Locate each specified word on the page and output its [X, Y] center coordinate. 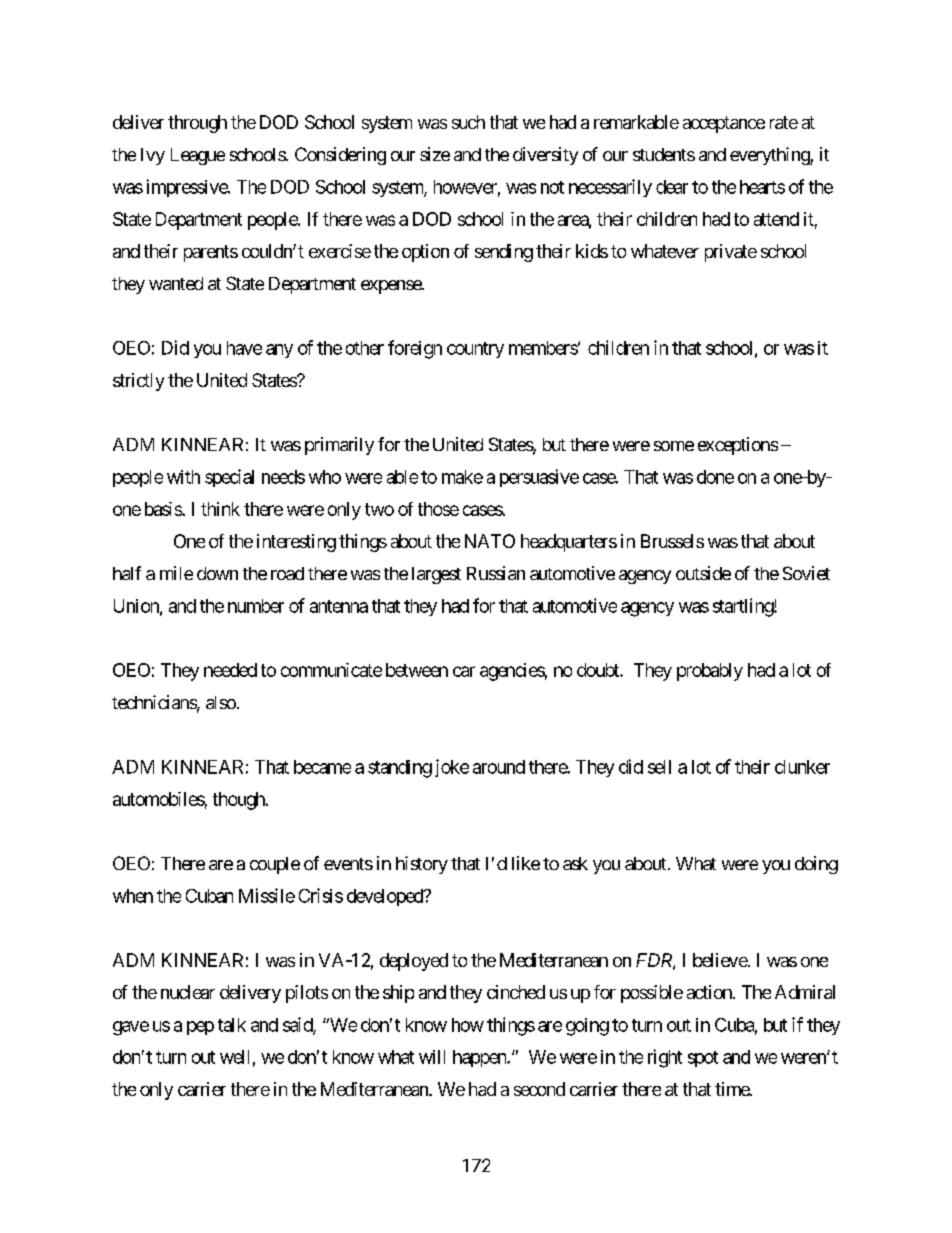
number [256, 606]
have [244, 348]
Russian [496, 573]
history [422, 865]
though [240, 801]
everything [770, 156]
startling [744, 607]
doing [816, 865]
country [475, 350]
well [234, 1057]
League [198, 156]
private [731, 253]
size [435, 154]
